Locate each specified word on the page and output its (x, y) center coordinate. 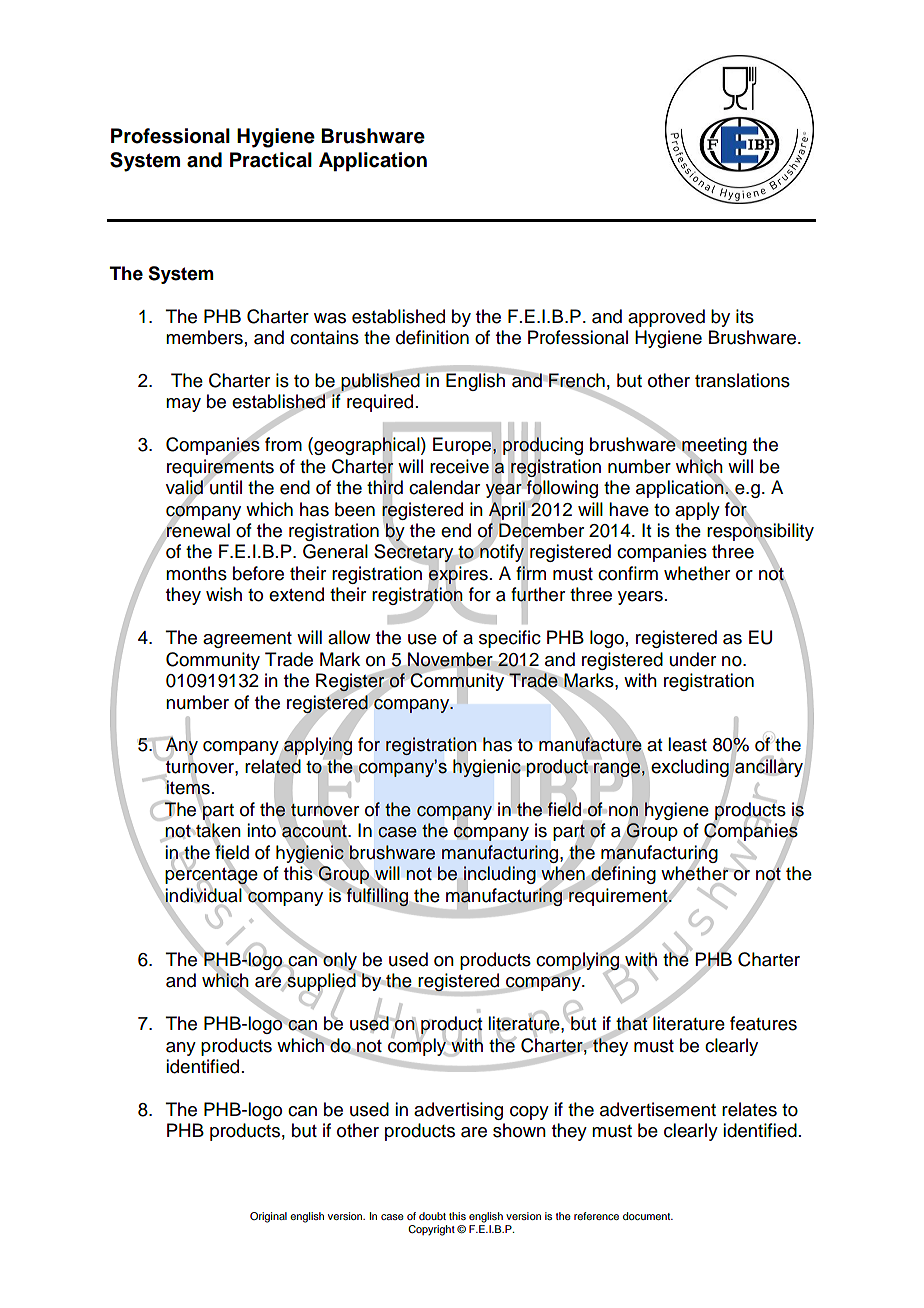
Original (268, 1217)
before (258, 573)
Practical (271, 160)
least (687, 744)
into (261, 830)
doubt (432, 1216)
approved (666, 318)
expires (458, 575)
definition (432, 337)
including (500, 875)
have (629, 509)
